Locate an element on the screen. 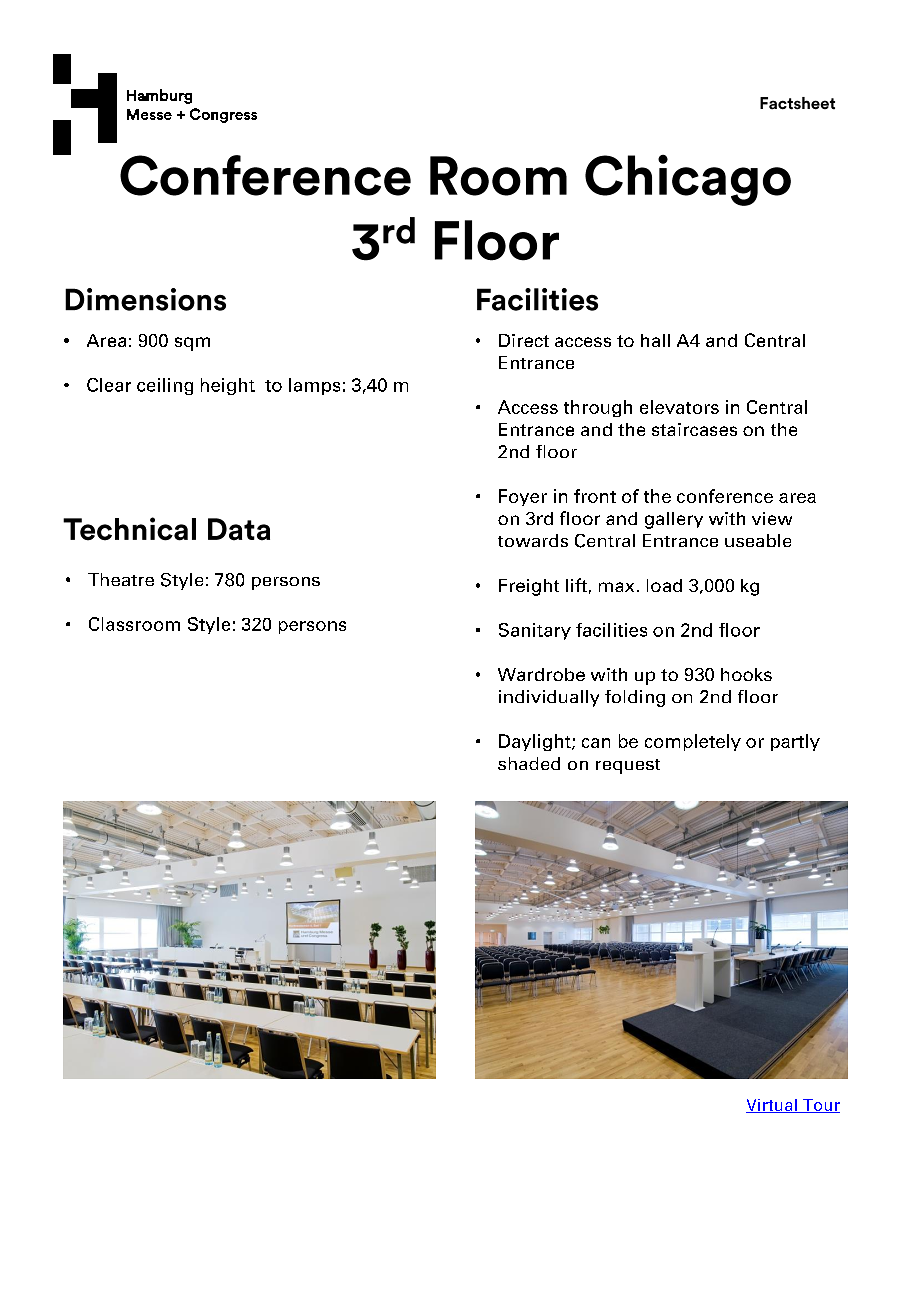 The width and height of the screenshot is (911, 1316). Direct is located at coordinates (524, 340).
